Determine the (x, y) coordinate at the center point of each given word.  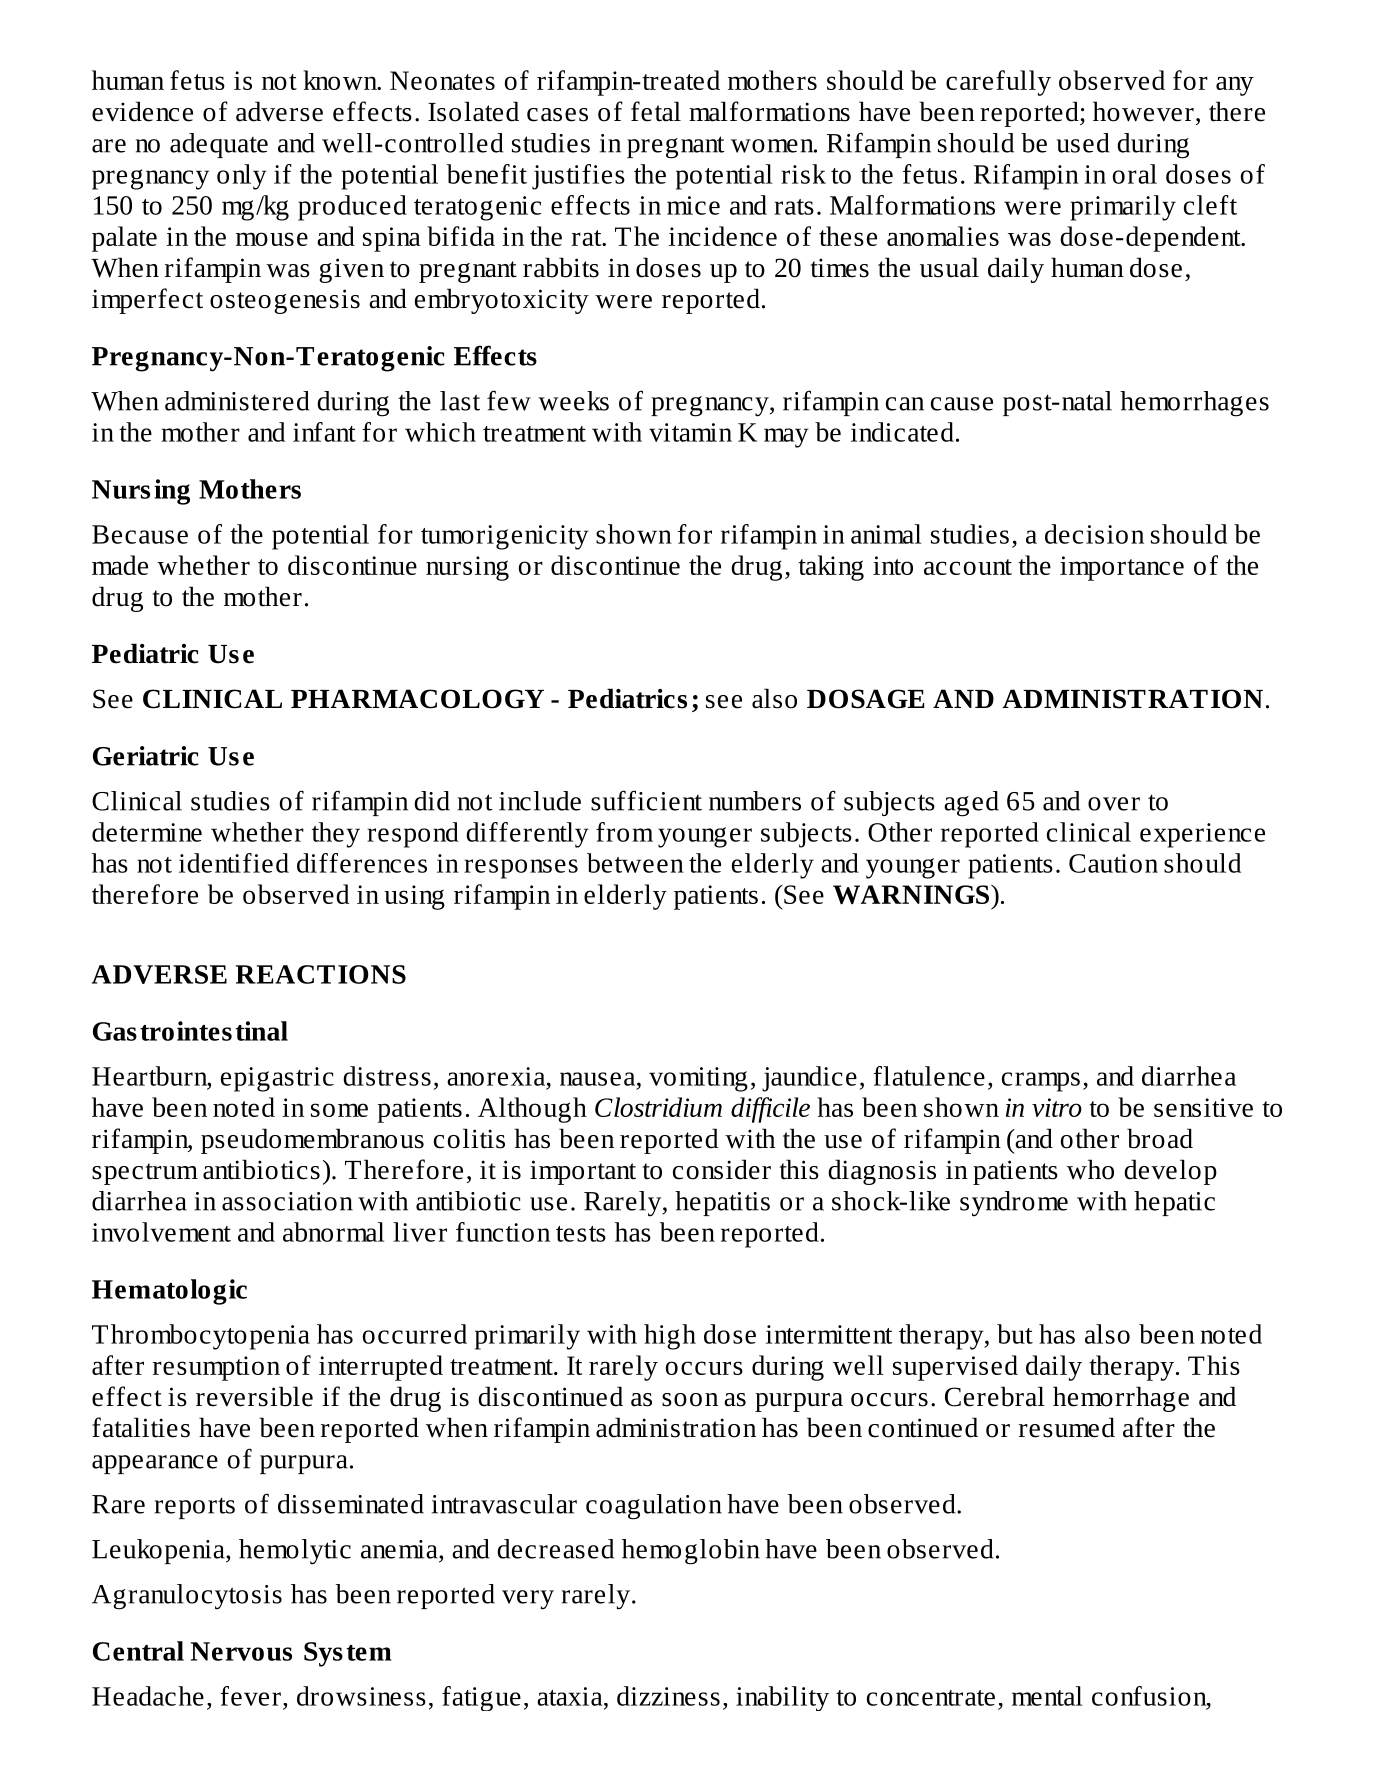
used (1083, 143)
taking (831, 568)
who (1090, 1169)
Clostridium (658, 1107)
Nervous (241, 1651)
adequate (219, 145)
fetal (656, 111)
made (120, 565)
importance (1122, 568)
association (287, 1201)
